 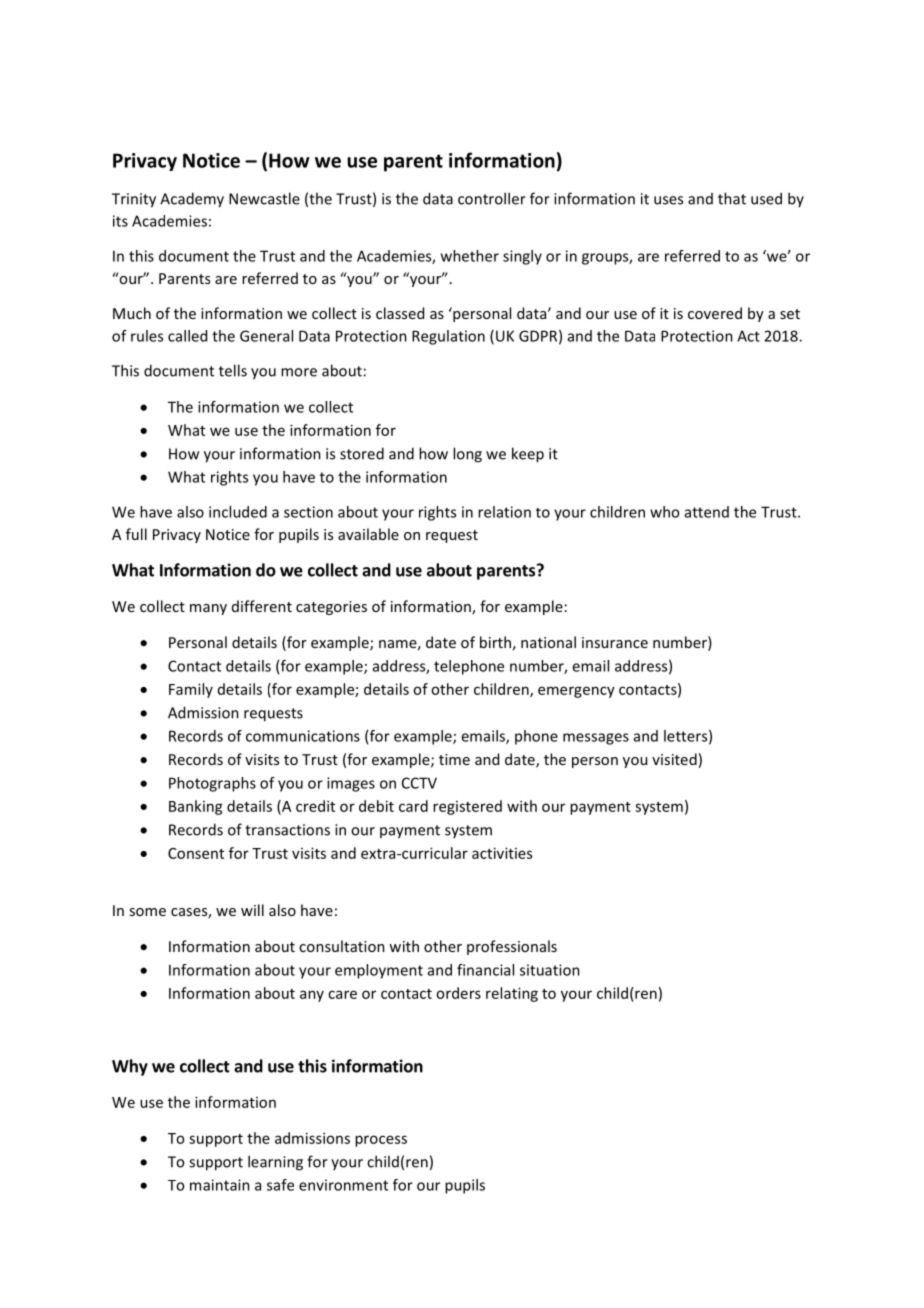 What do you see at coordinates (233, 370) in the image?
I see `tells` at bounding box center [233, 370].
